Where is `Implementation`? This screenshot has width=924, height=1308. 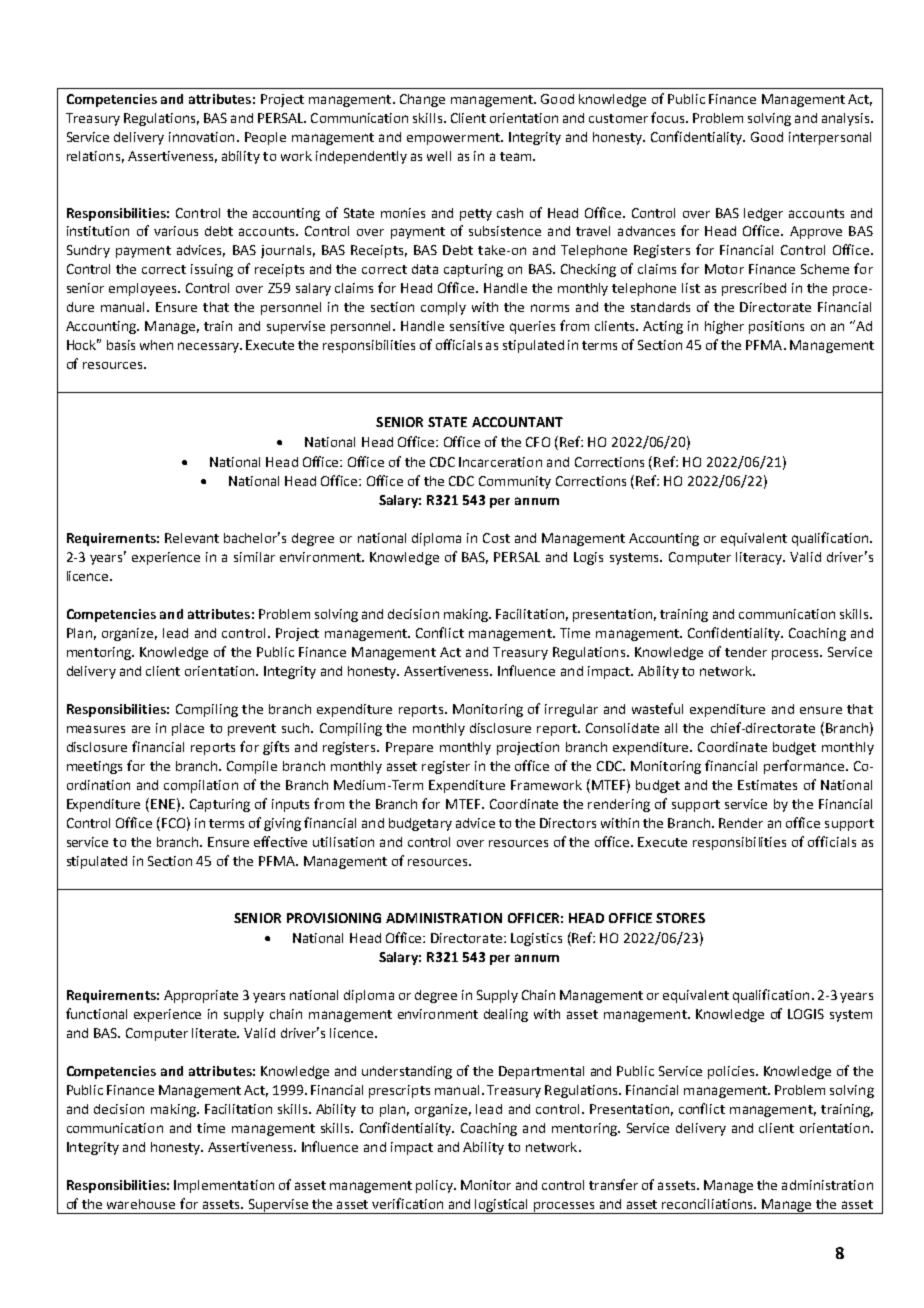 Implementation is located at coordinates (224, 1186).
